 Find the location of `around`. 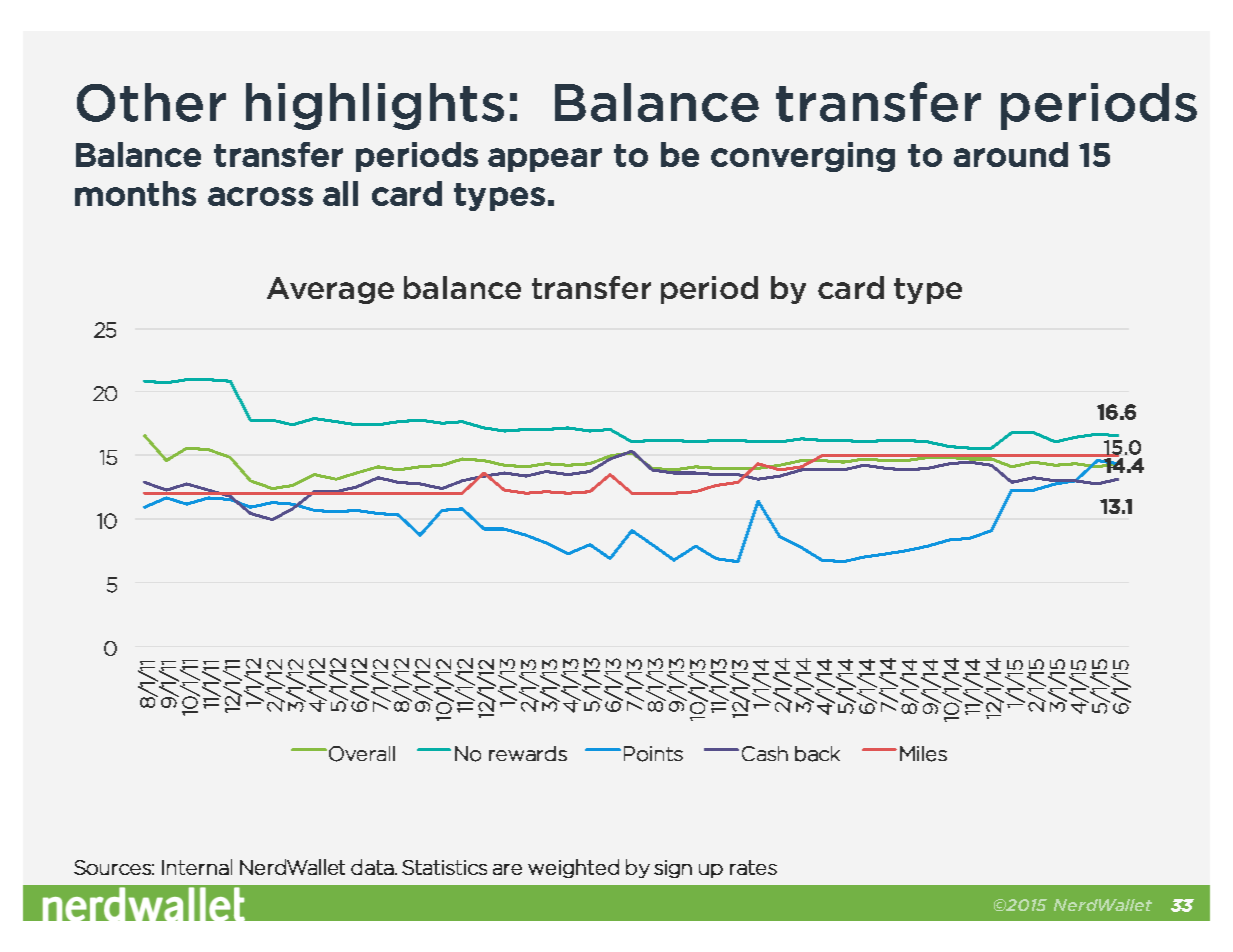

around is located at coordinates (1011, 154).
